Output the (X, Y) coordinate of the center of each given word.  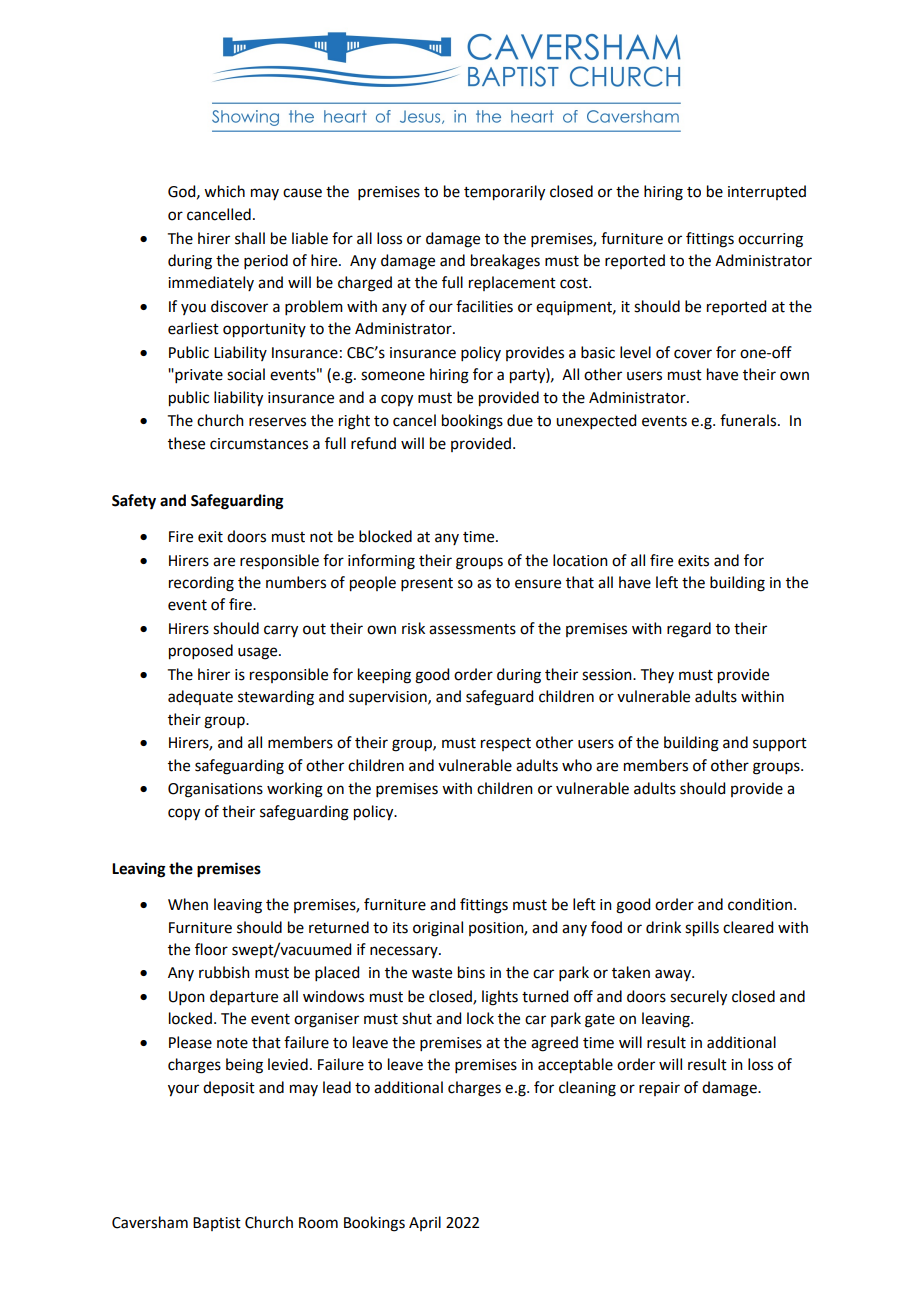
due (520, 420)
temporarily (504, 193)
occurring (770, 240)
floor (211, 949)
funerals (749, 420)
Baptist (217, 1224)
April (425, 1223)
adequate (200, 697)
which (224, 191)
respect (506, 744)
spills (702, 929)
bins (471, 972)
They (657, 675)
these (186, 443)
